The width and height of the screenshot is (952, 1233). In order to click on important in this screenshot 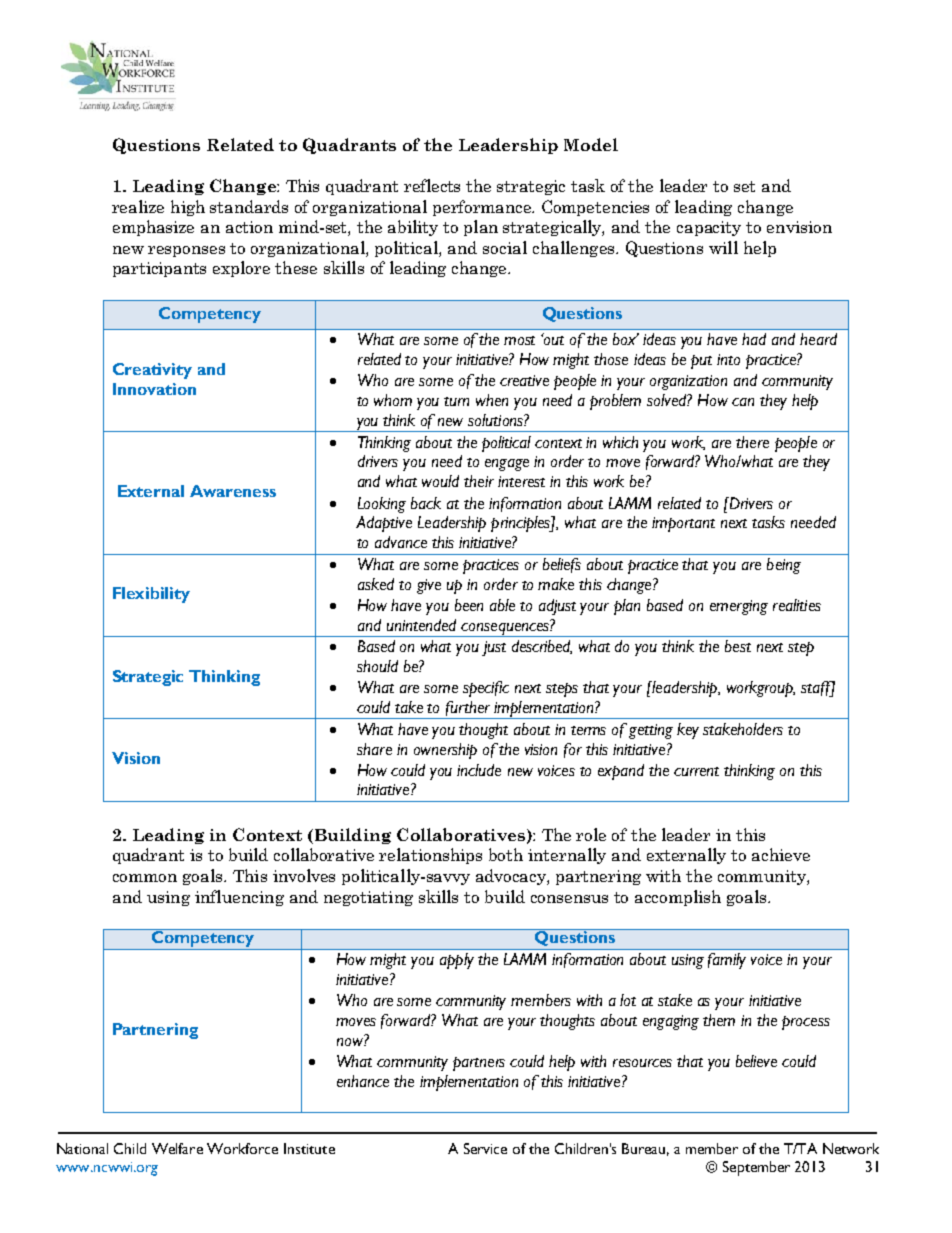, I will do `click(683, 524)`.
